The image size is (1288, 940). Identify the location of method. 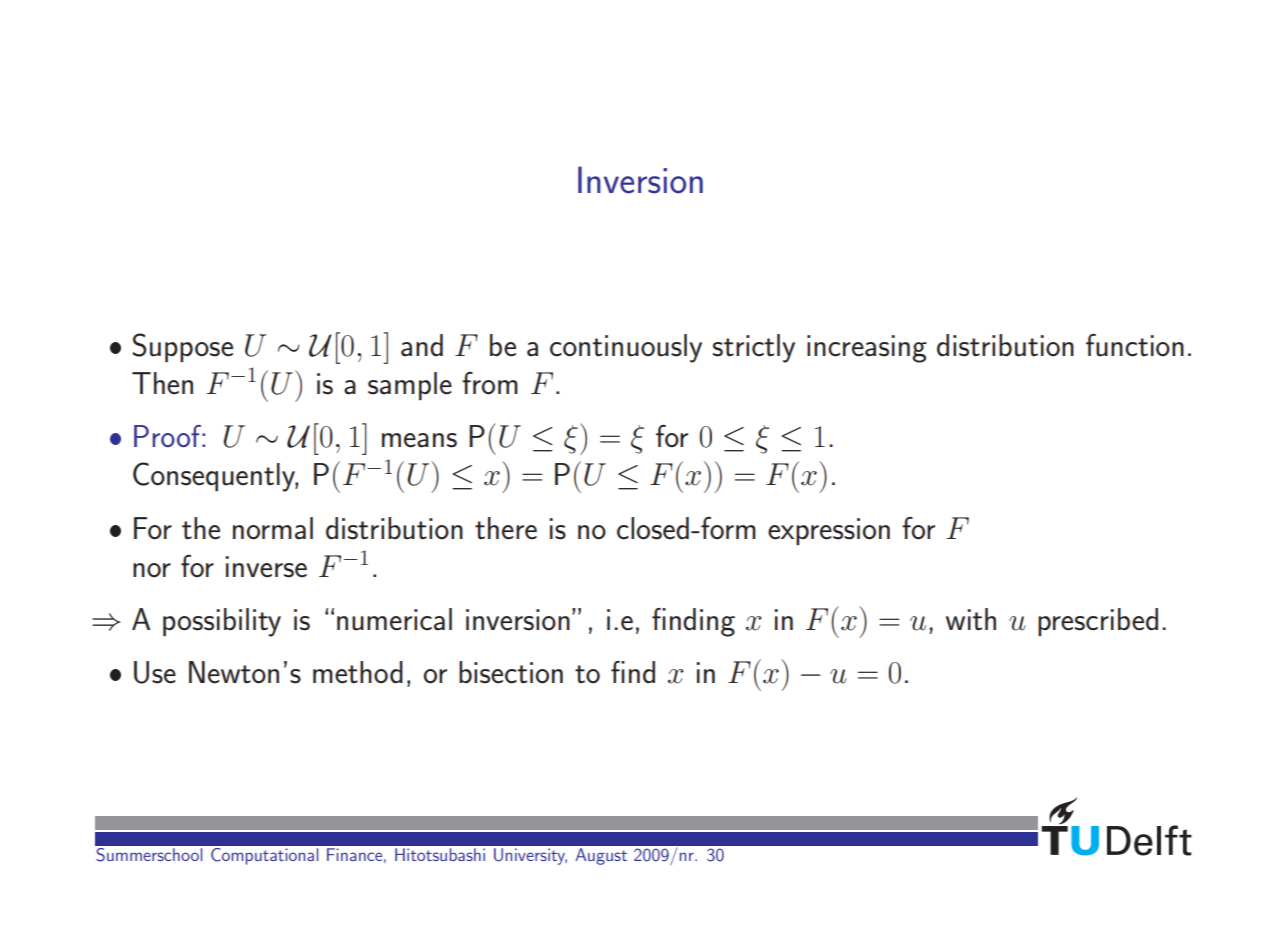
(358, 672).
